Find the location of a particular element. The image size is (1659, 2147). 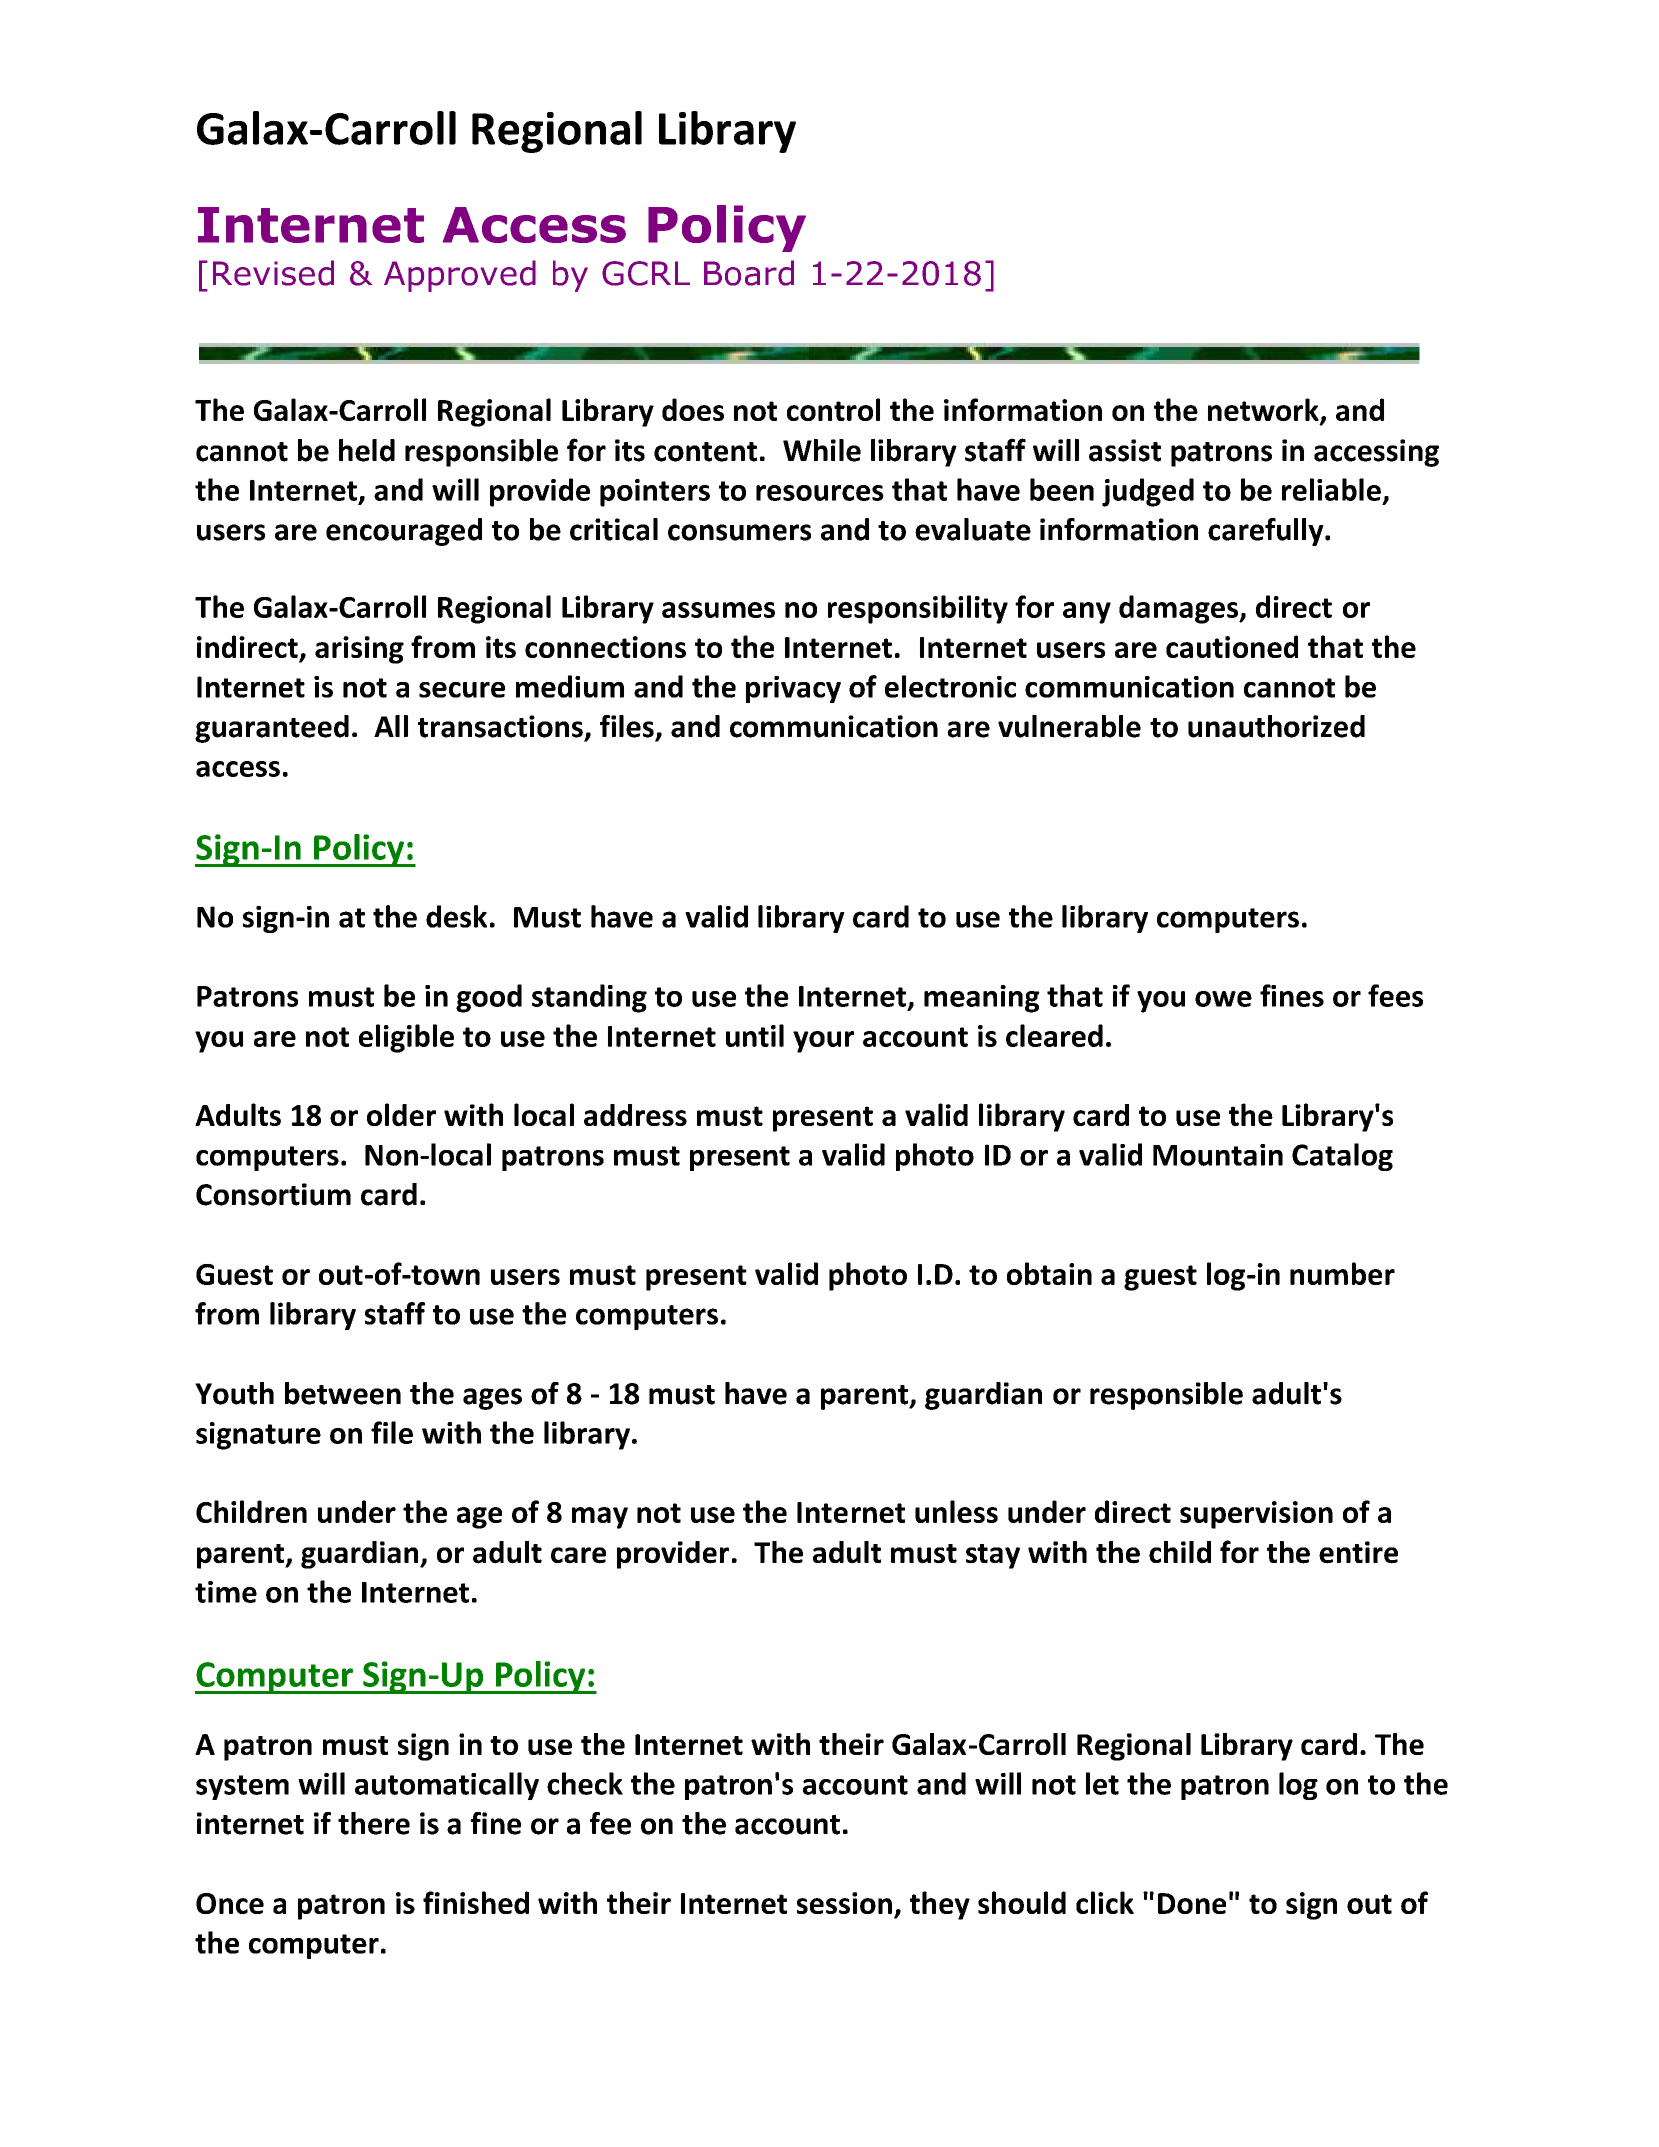

arising is located at coordinates (359, 650).
